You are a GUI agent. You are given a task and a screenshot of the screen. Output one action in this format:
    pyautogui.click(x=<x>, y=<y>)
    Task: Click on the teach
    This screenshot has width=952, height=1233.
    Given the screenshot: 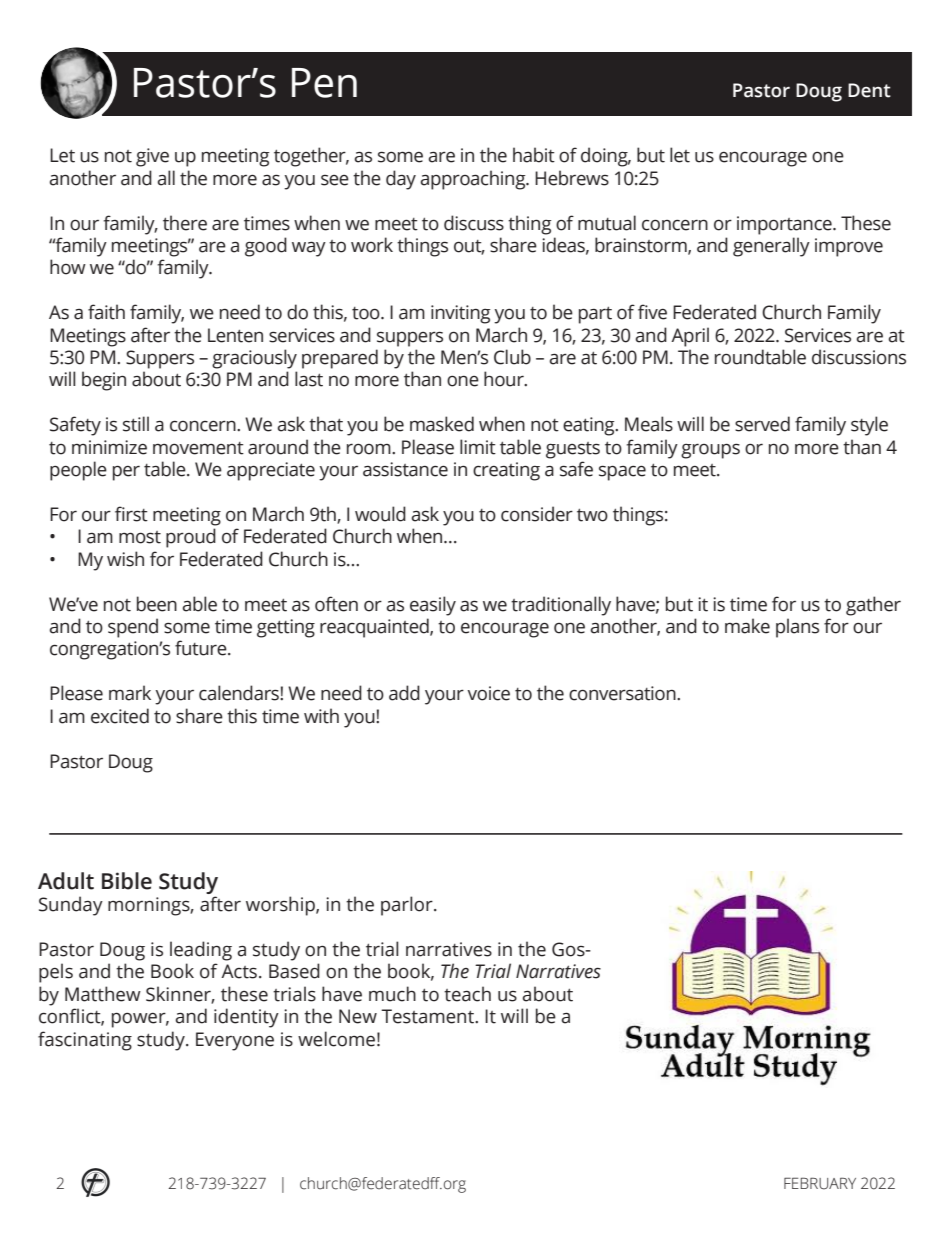 What is the action you would take?
    pyautogui.click(x=467, y=994)
